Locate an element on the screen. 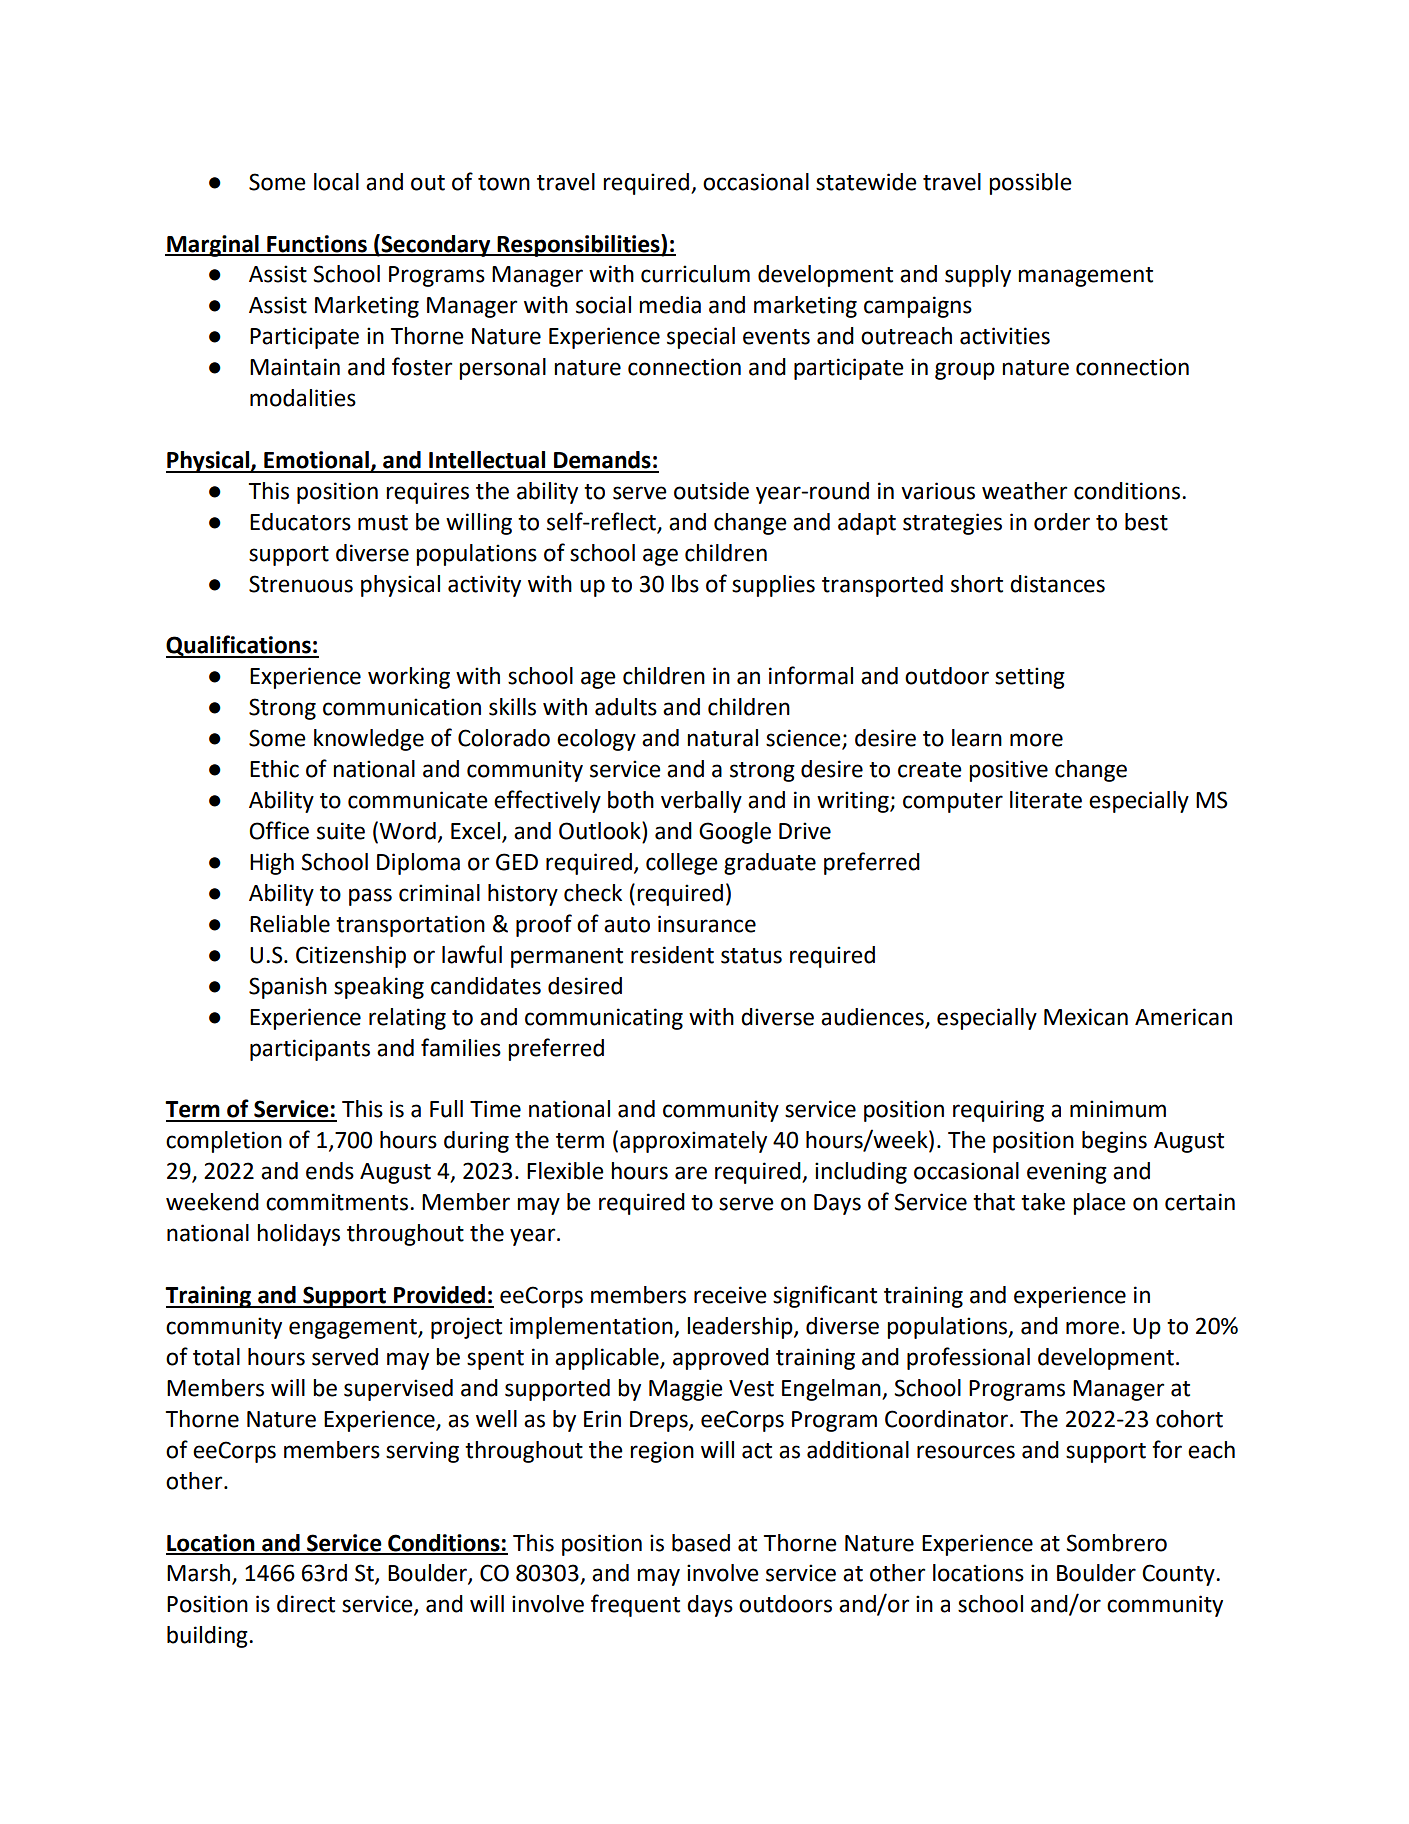 The width and height of the screenshot is (1409, 1824). setting is located at coordinates (1030, 678).
